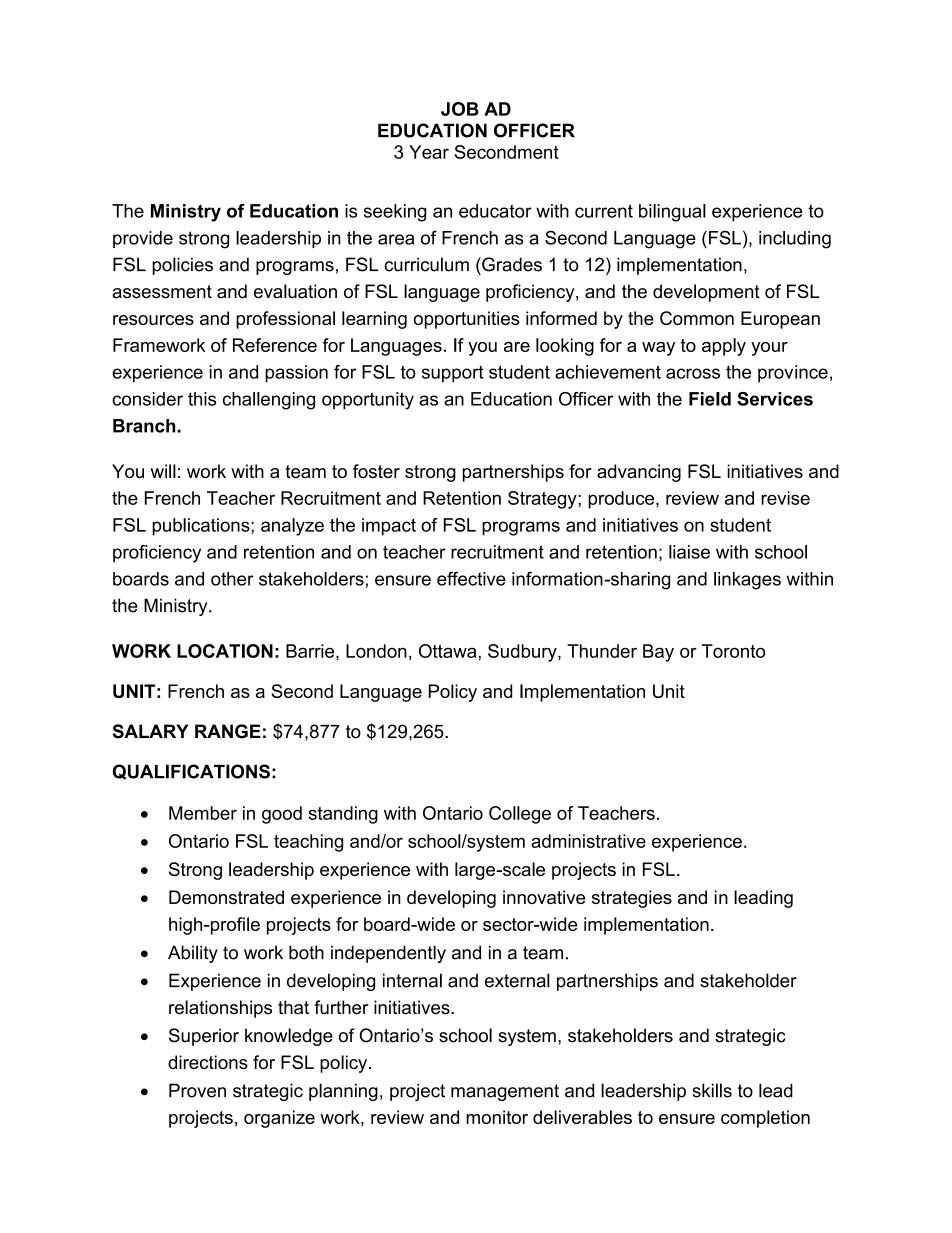  I want to click on Member, so click(203, 813).
